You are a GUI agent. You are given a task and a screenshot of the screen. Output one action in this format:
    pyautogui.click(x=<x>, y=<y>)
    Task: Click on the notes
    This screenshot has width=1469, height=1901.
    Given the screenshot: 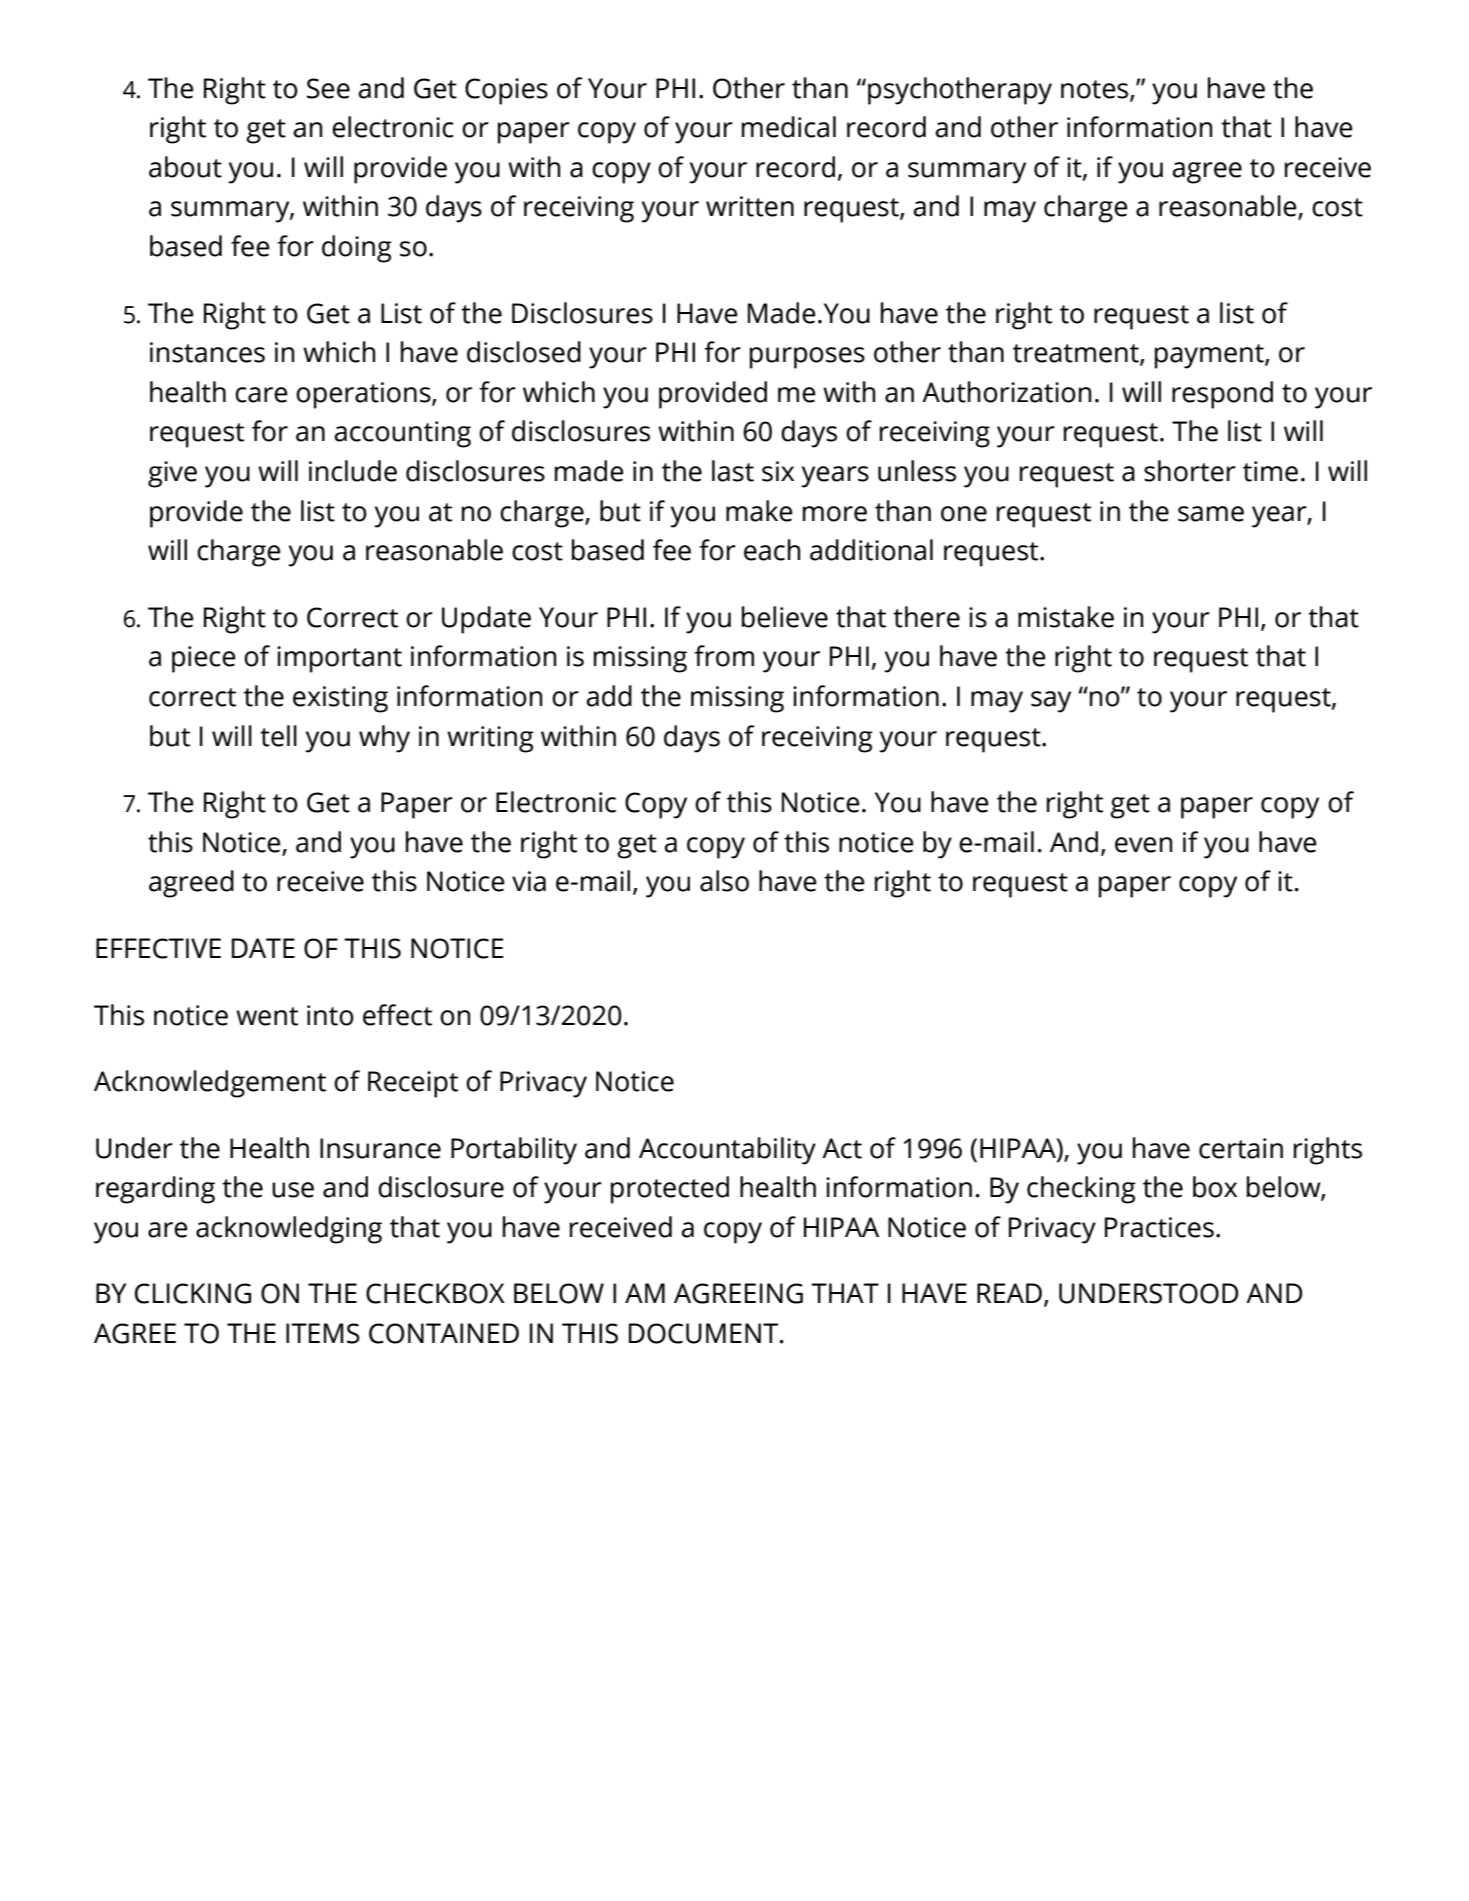 What is the action you would take?
    pyautogui.click(x=1096, y=90)
